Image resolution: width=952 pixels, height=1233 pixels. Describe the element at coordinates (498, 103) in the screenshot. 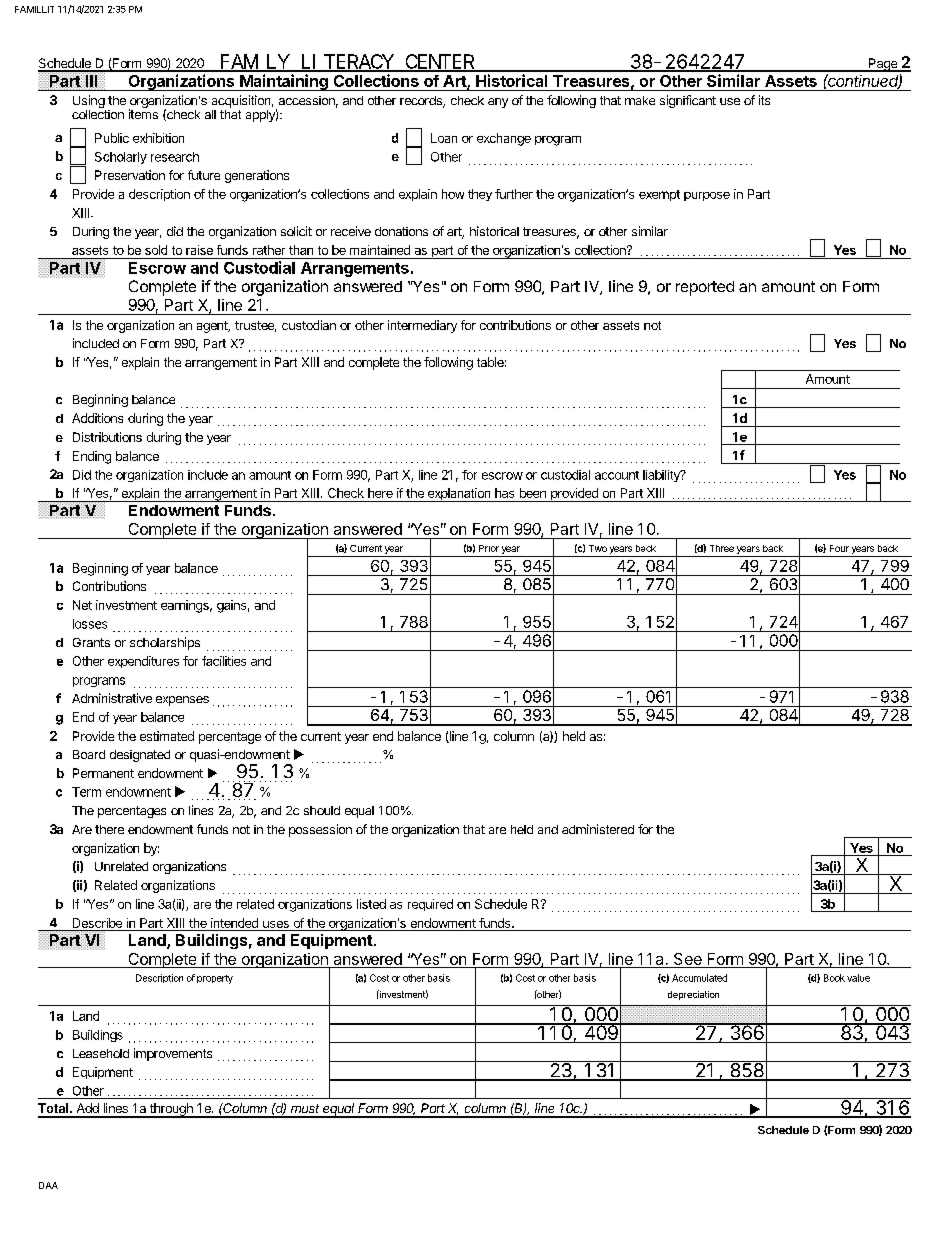

I see `any` at that location.
